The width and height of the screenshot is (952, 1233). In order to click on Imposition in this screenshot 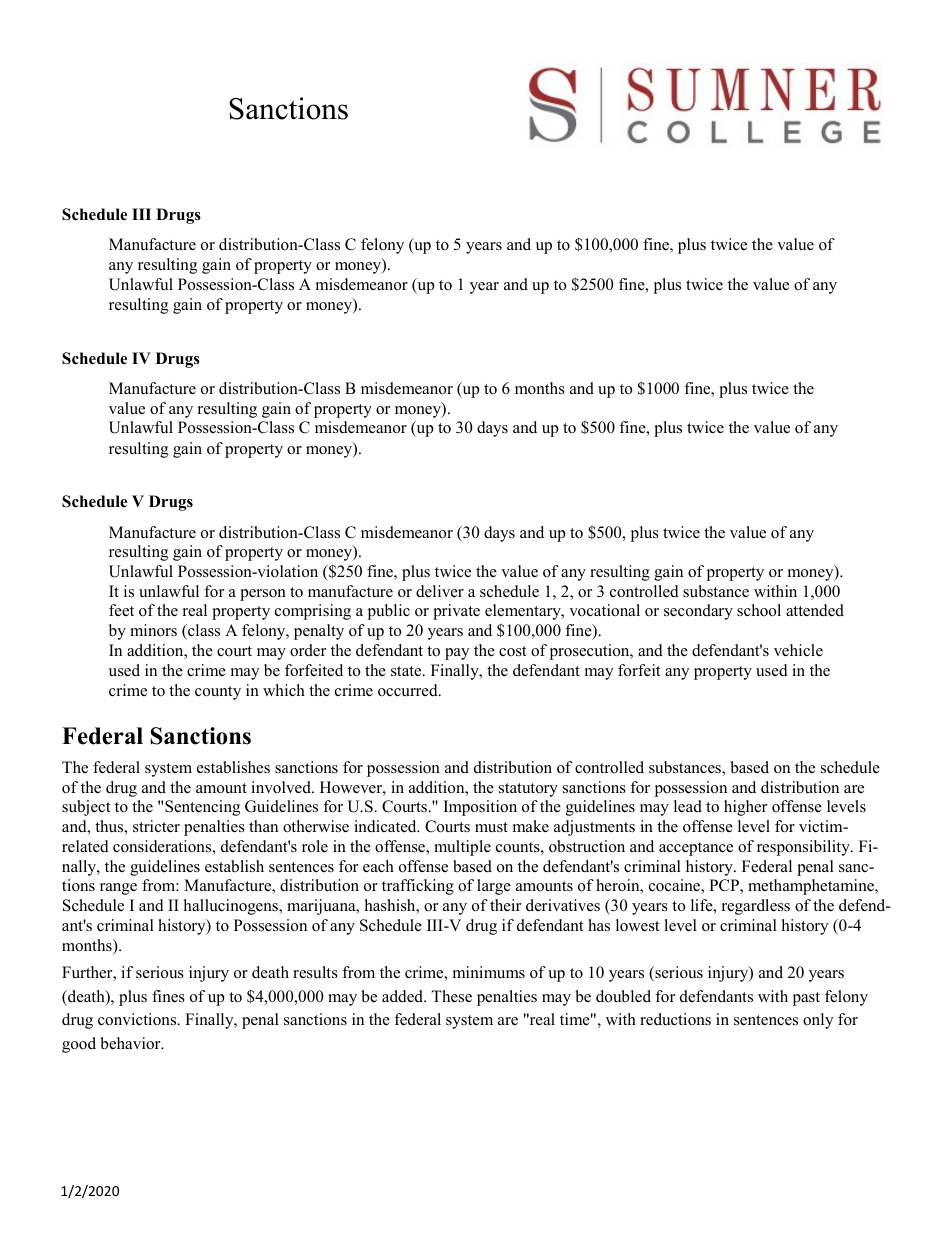, I will do `click(480, 808)`.
